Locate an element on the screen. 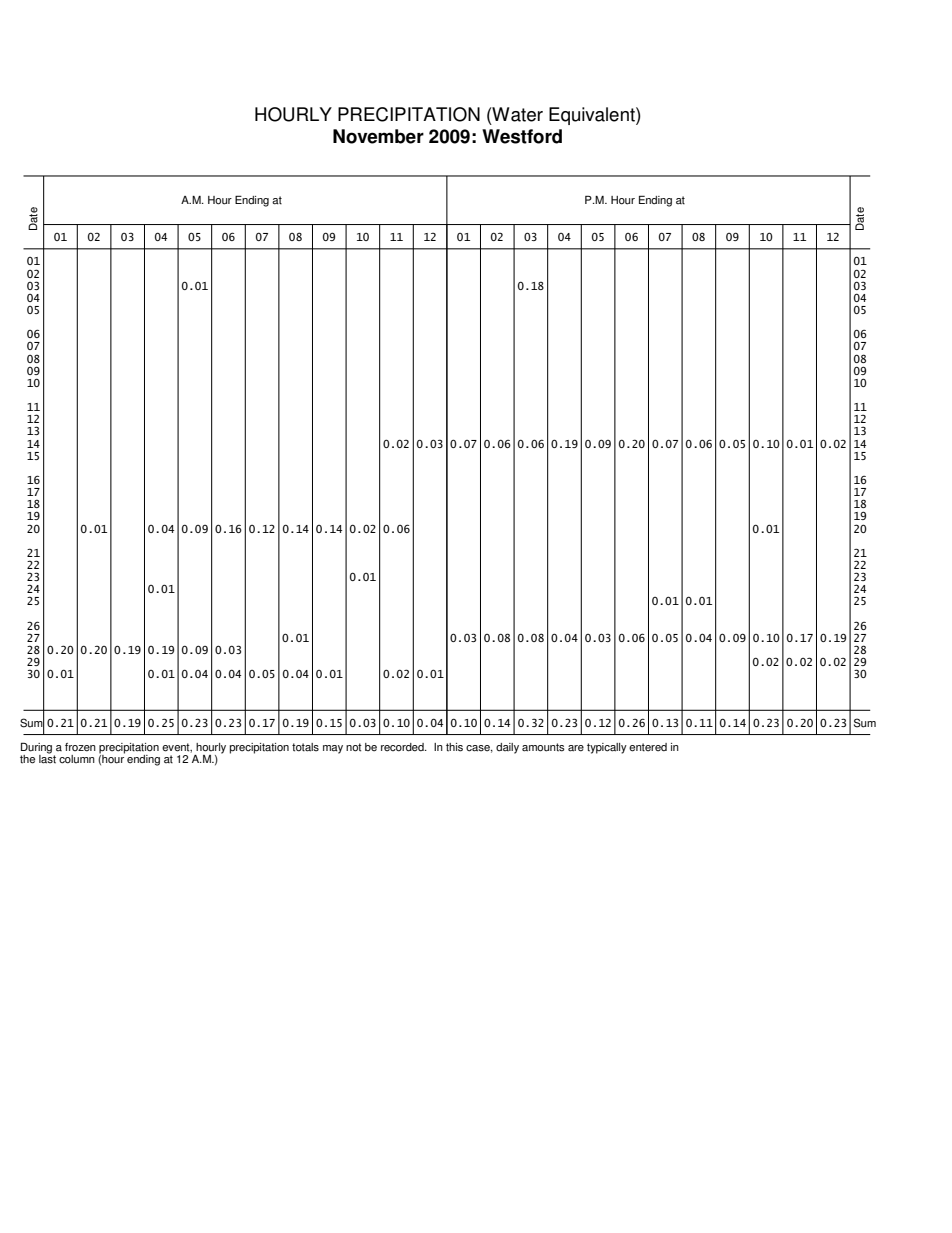  November is located at coordinates (378, 136).
